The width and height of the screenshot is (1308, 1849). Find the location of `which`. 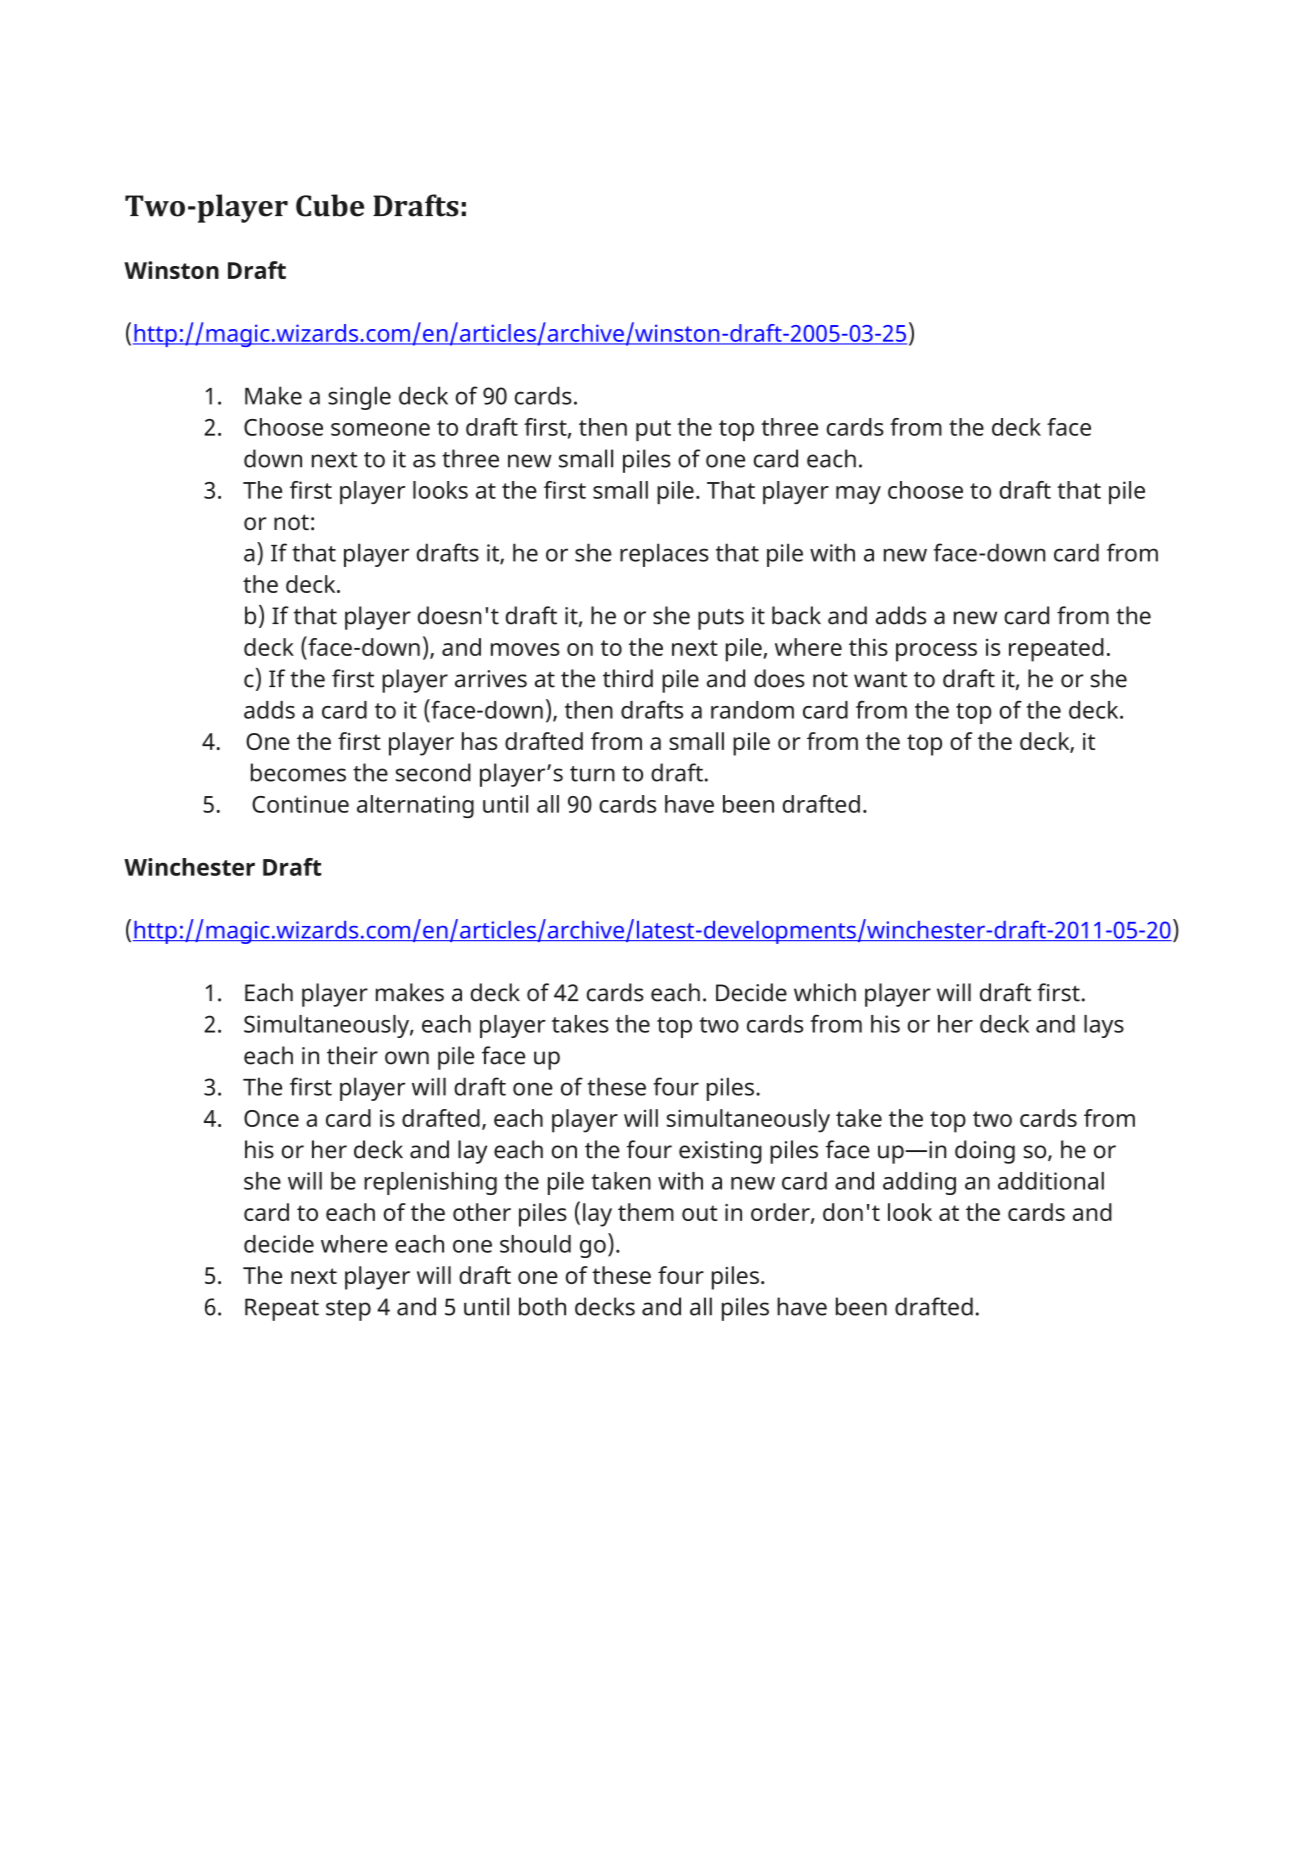

which is located at coordinates (825, 992).
